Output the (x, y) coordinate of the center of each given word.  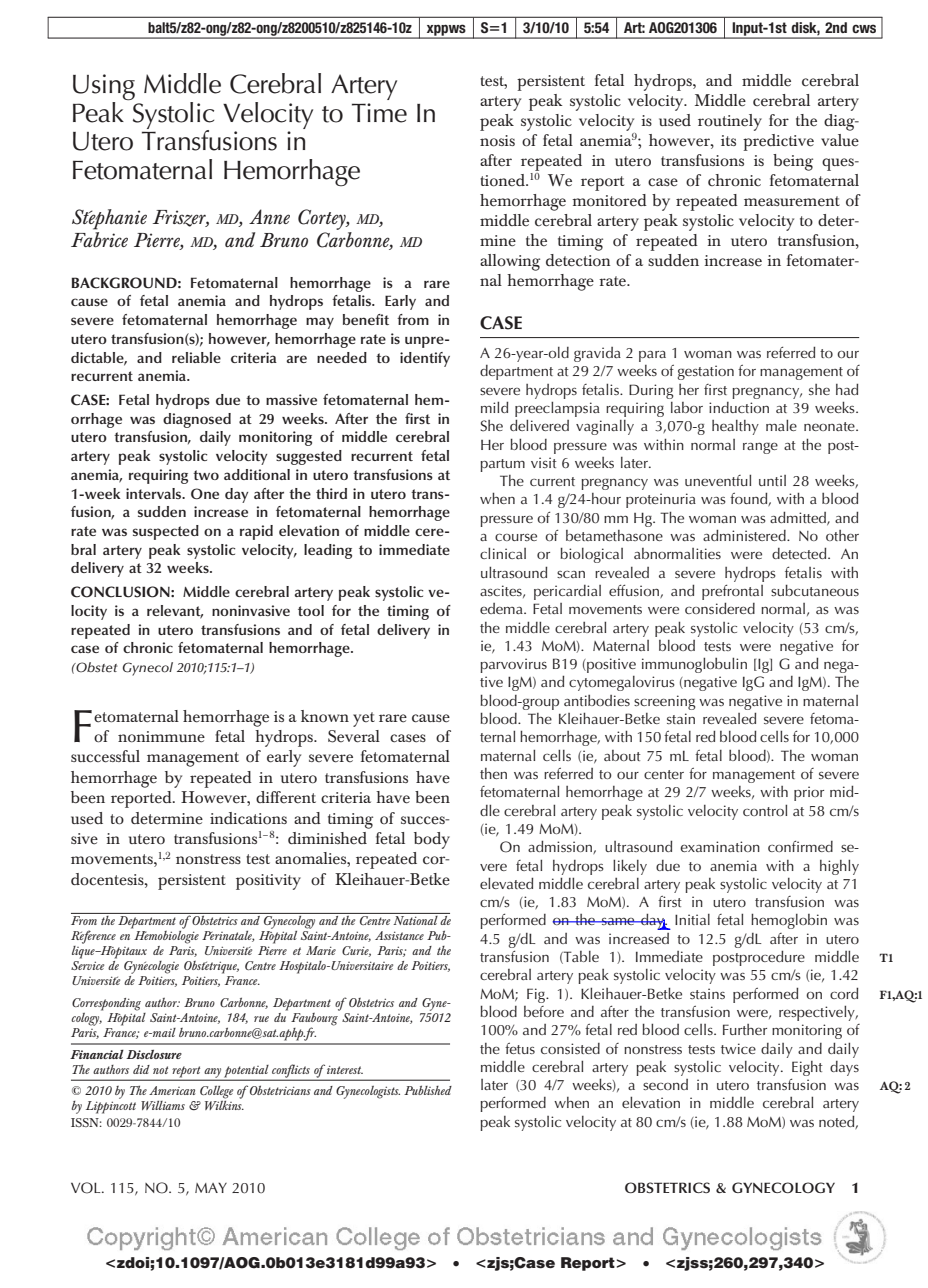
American (172, 1090)
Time (379, 113)
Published (428, 1090)
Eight (807, 1068)
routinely (730, 122)
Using (104, 87)
